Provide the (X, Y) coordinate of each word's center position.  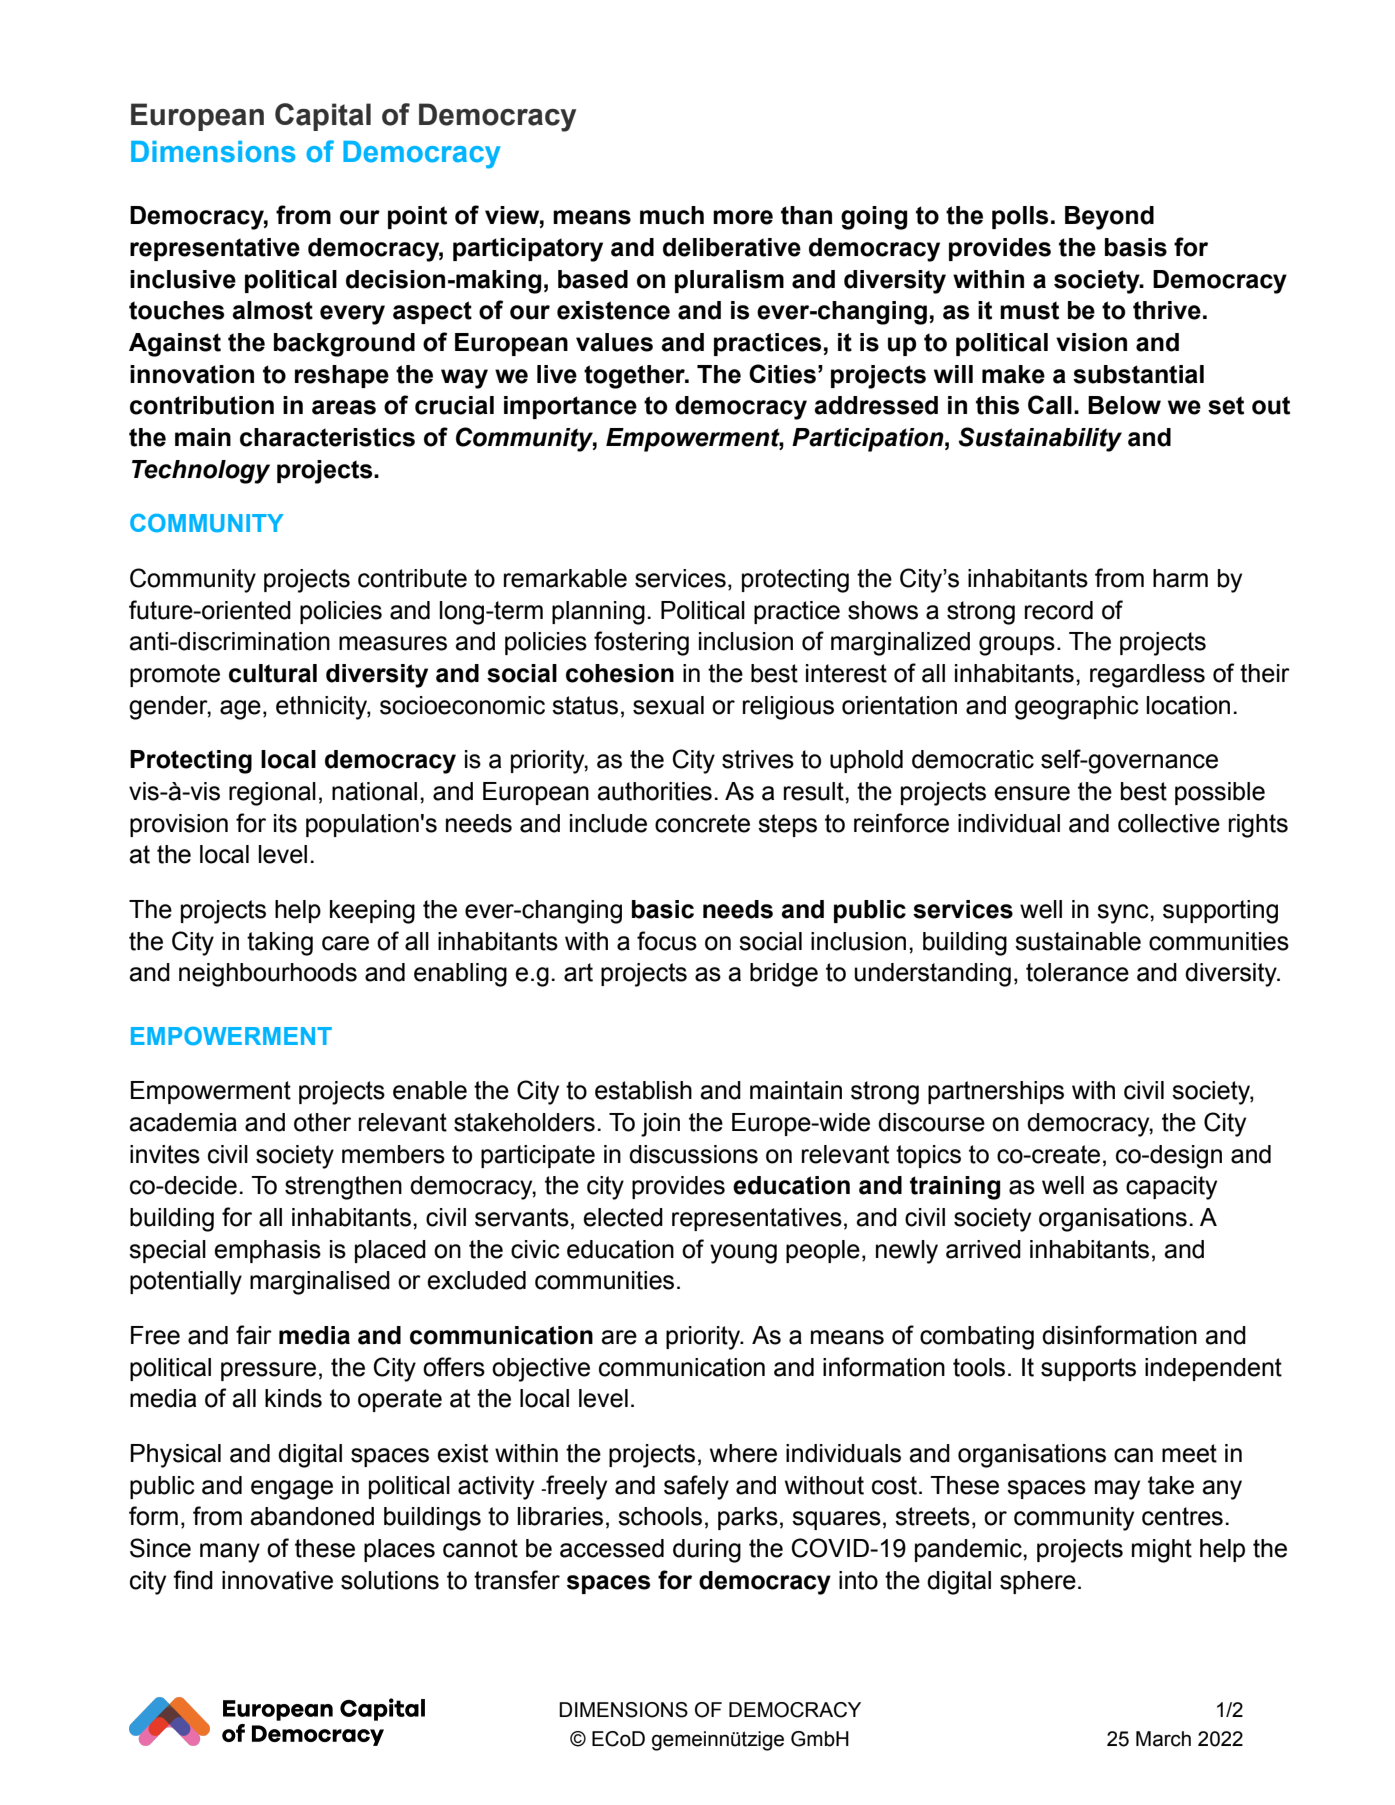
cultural (273, 673)
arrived (983, 1249)
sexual (668, 705)
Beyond (1109, 218)
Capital (323, 117)
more (743, 217)
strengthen (343, 1188)
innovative (277, 1580)
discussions (693, 1154)
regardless (1147, 676)
